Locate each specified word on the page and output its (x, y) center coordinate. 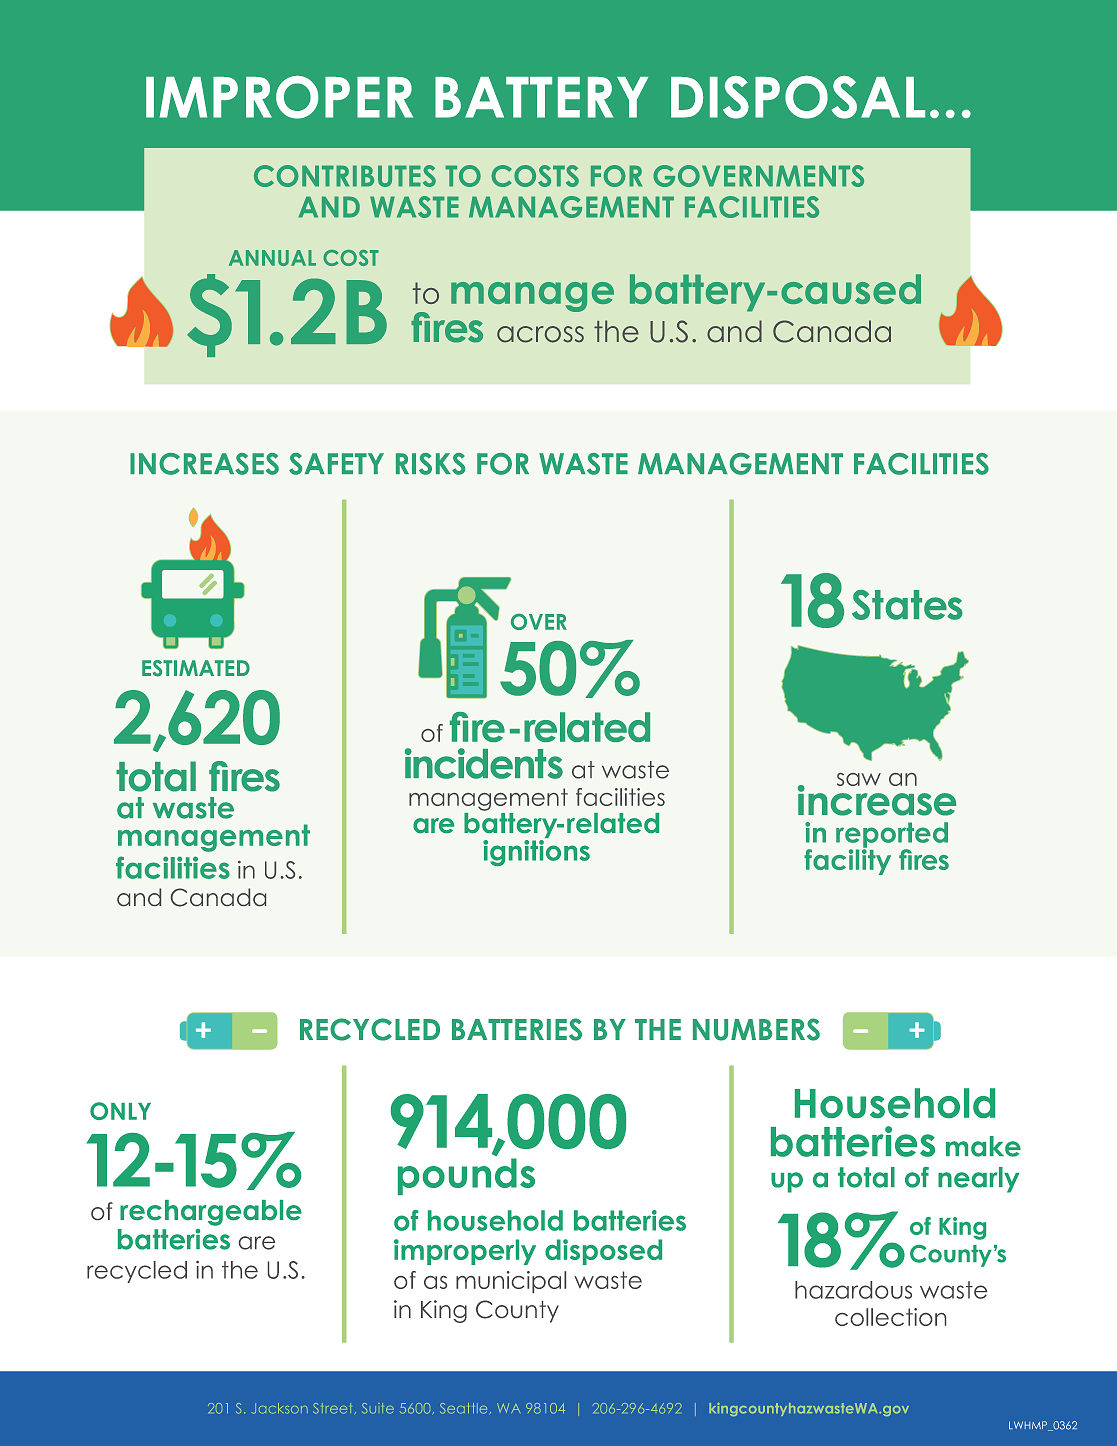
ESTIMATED (196, 668)
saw (859, 779)
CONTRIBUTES (345, 176)
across (540, 334)
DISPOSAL (798, 97)
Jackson (280, 1408)
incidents (484, 763)
